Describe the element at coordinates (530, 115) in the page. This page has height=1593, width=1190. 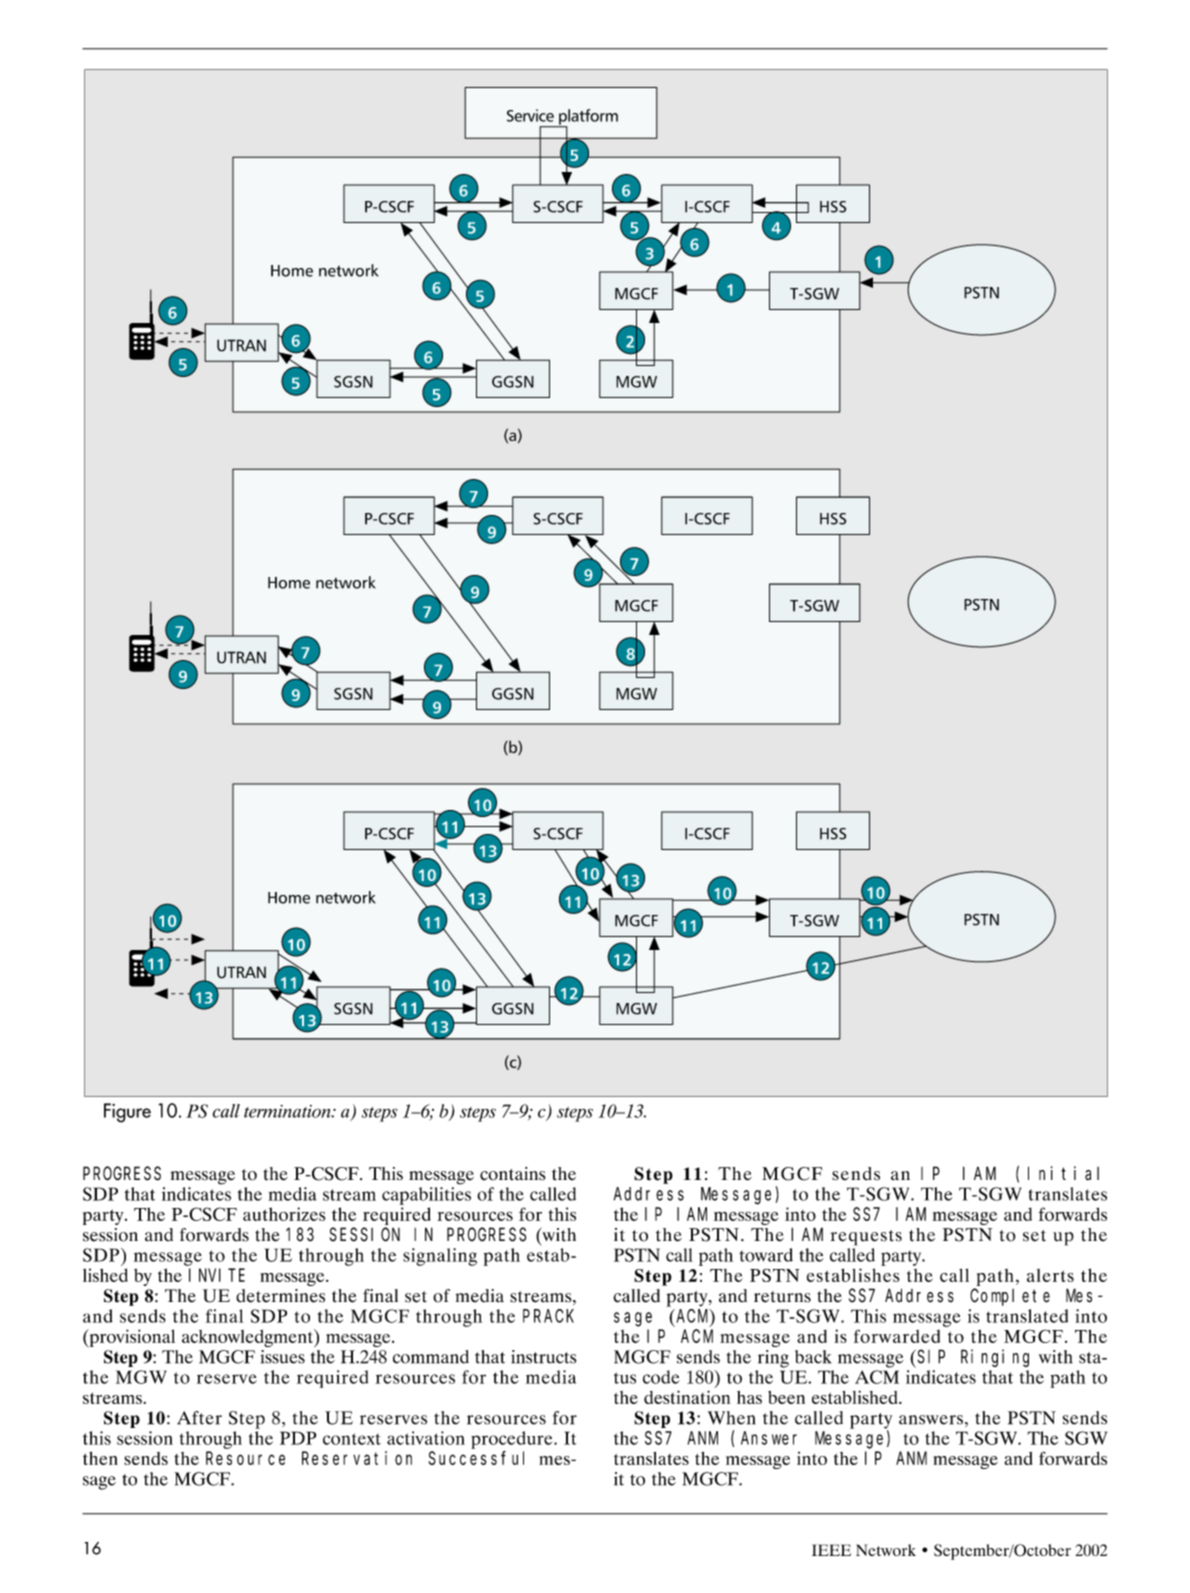
I see `Service` at that location.
